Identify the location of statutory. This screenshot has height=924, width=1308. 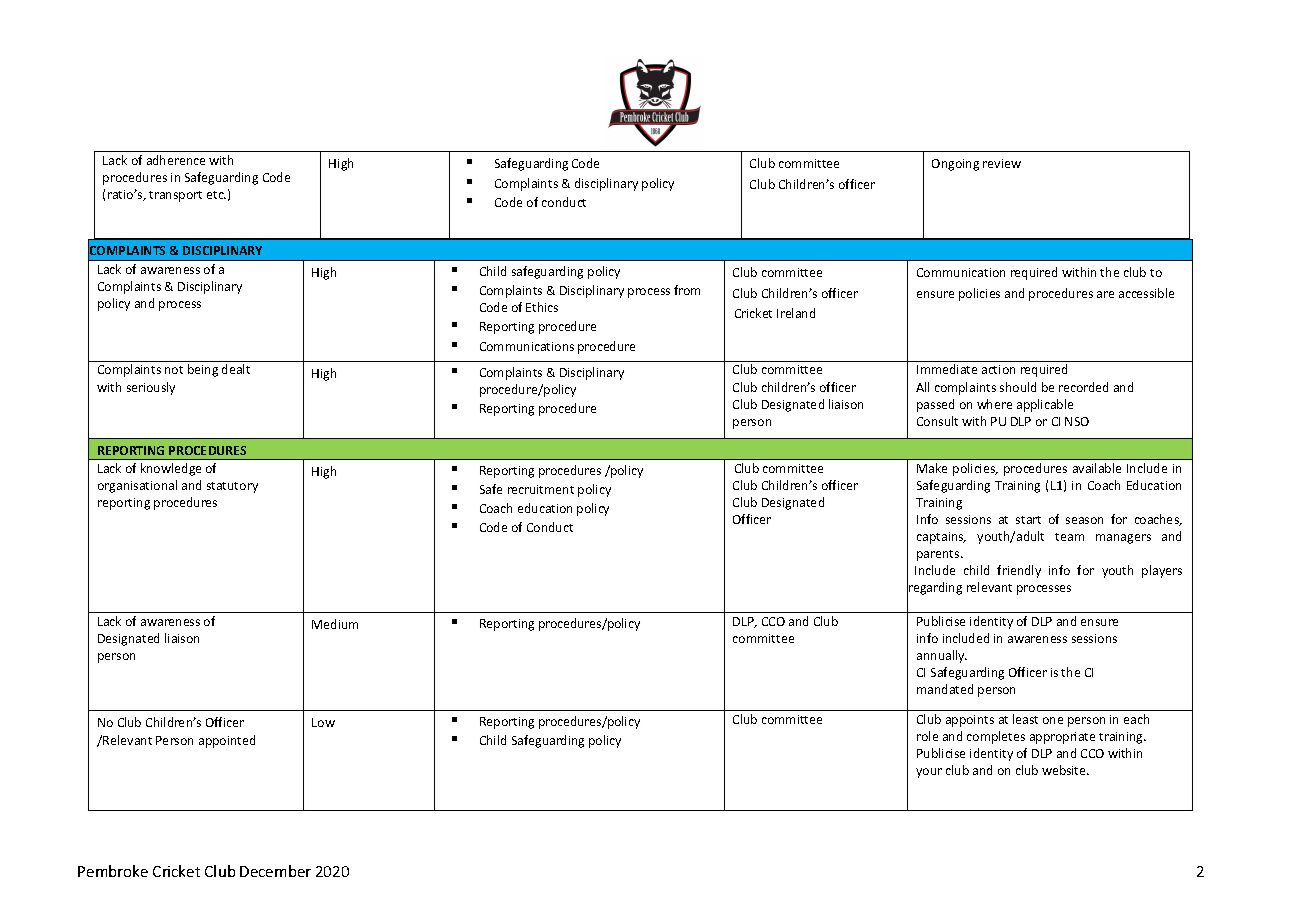
(232, 487).
